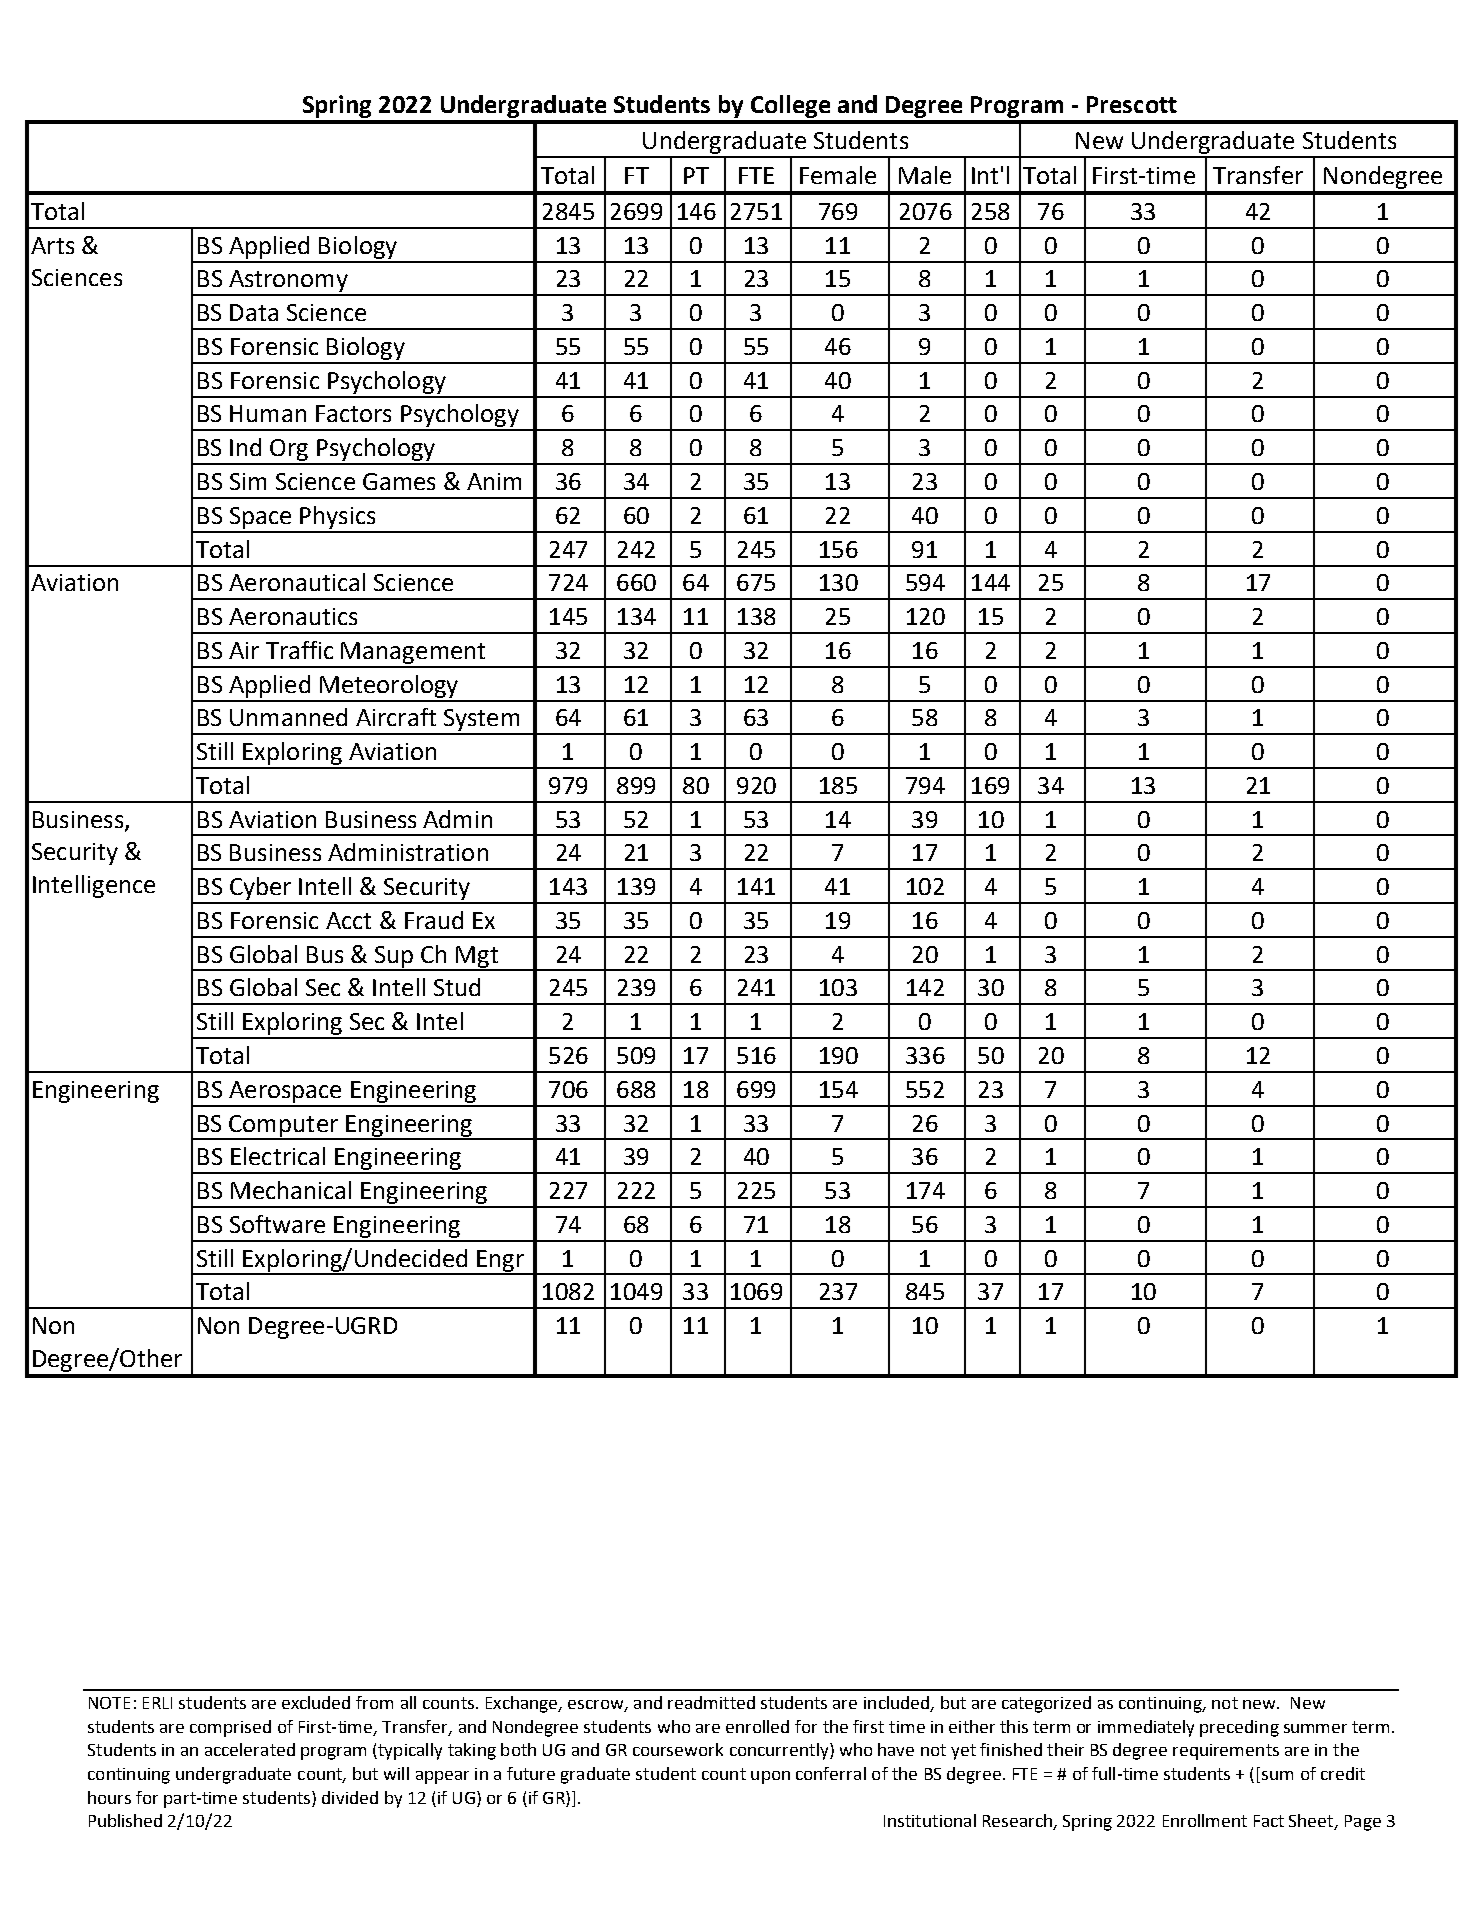 This page has width=1483, height=1920. Describe the element at coordinates (52, 245) in the page. I see `Arts` at that location.
